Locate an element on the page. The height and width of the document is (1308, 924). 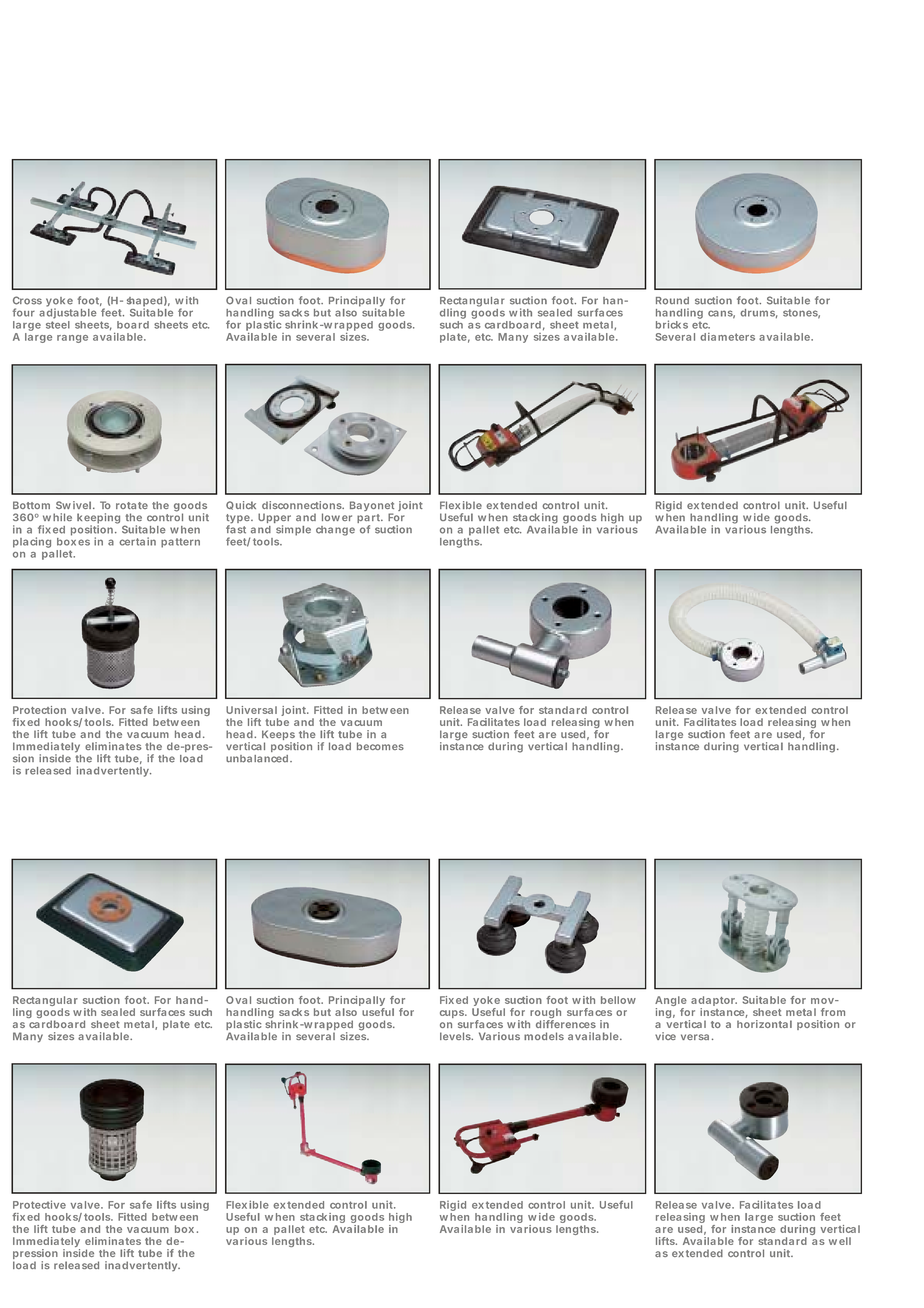
unbalanced is located at coordinates (257, 759).
